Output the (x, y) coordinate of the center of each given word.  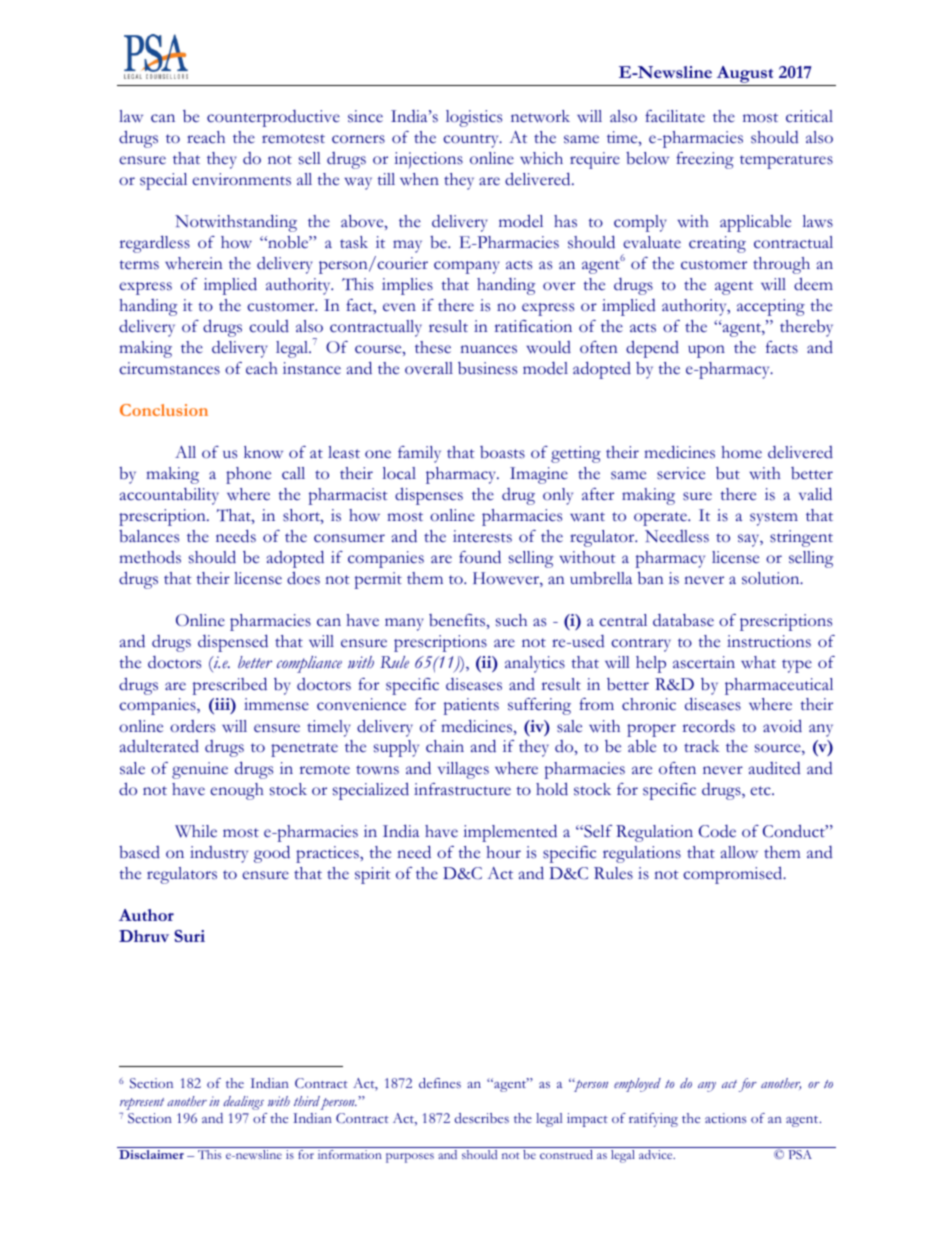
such (511, 620)
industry (219, 854)
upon (706, 351)
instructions (769, 641)
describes (482, 1118)
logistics (474, 118)
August (745, 74)
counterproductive (273, 118)
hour (503, 852)
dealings (244, 1103)
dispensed (233, 643)
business (487, 368)
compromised (734, 875)
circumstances (169, 368)
